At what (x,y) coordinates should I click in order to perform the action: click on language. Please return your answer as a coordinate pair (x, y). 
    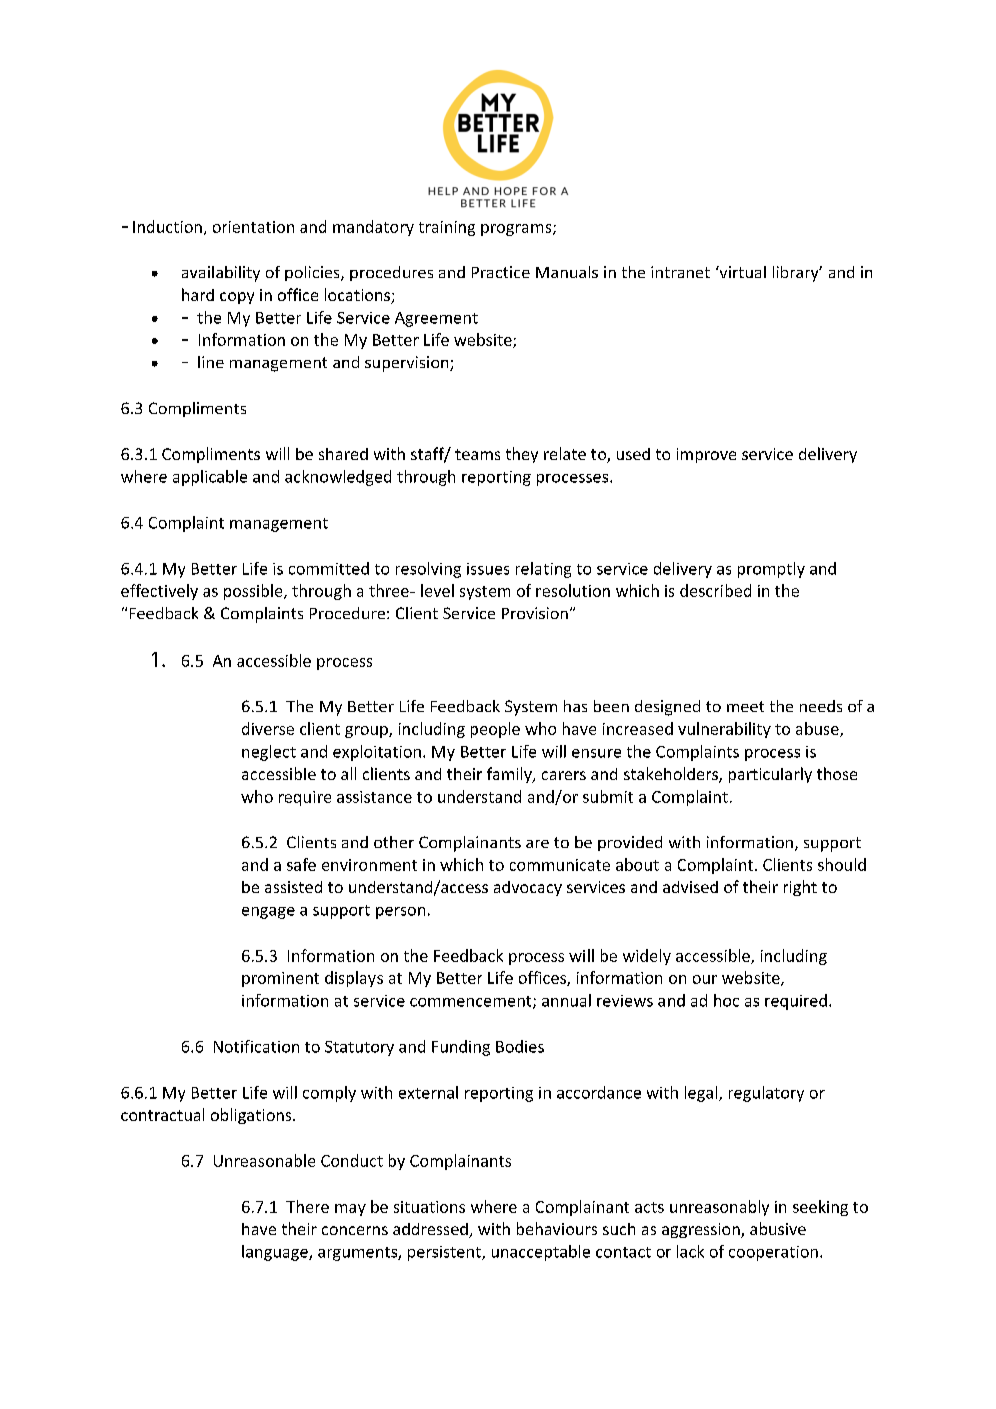
    Looking at the image, I should click on (276, 1253).
